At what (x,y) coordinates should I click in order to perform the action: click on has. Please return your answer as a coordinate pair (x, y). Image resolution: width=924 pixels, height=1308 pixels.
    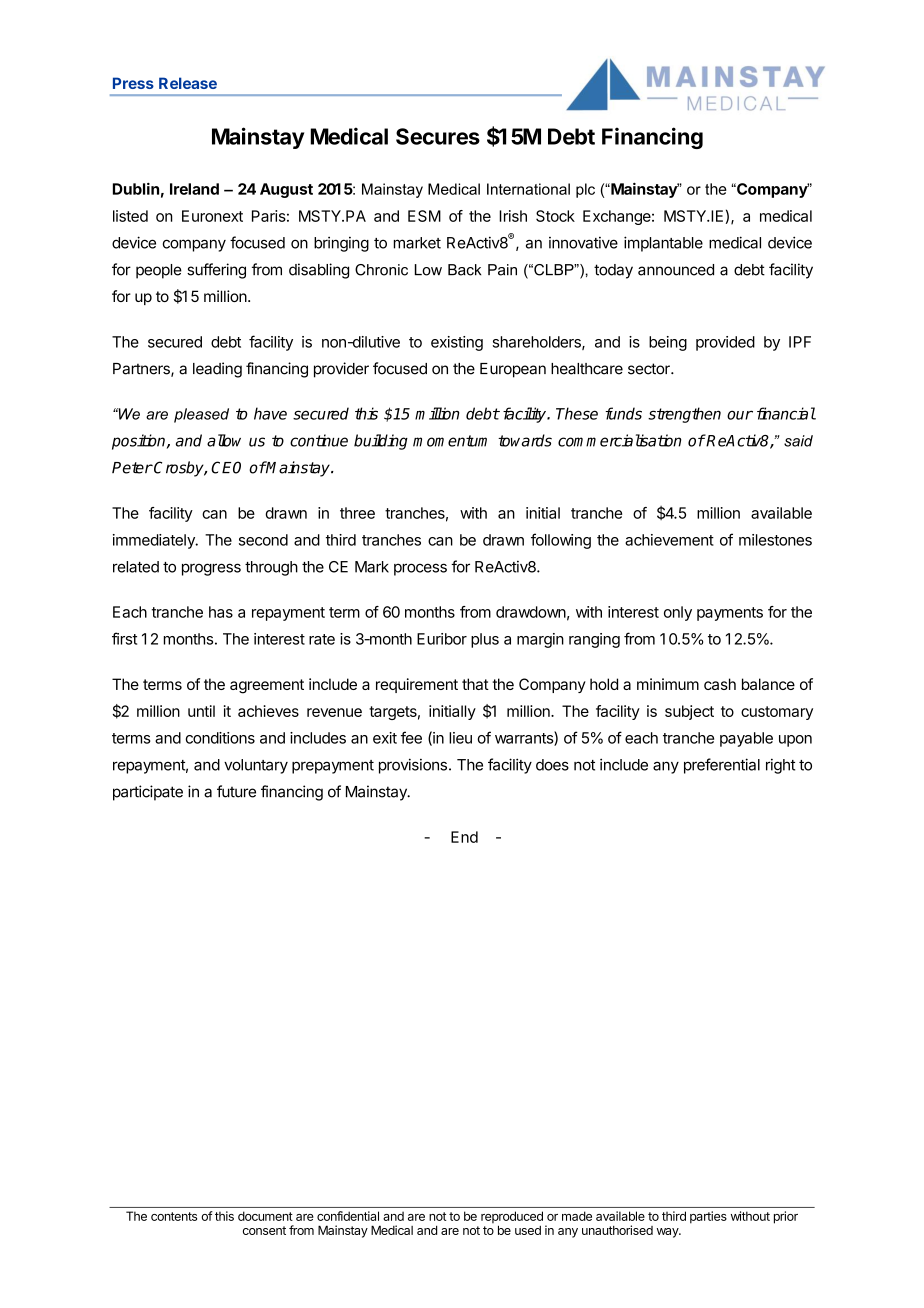
    Looking at the image, I should click on (221, 612).
